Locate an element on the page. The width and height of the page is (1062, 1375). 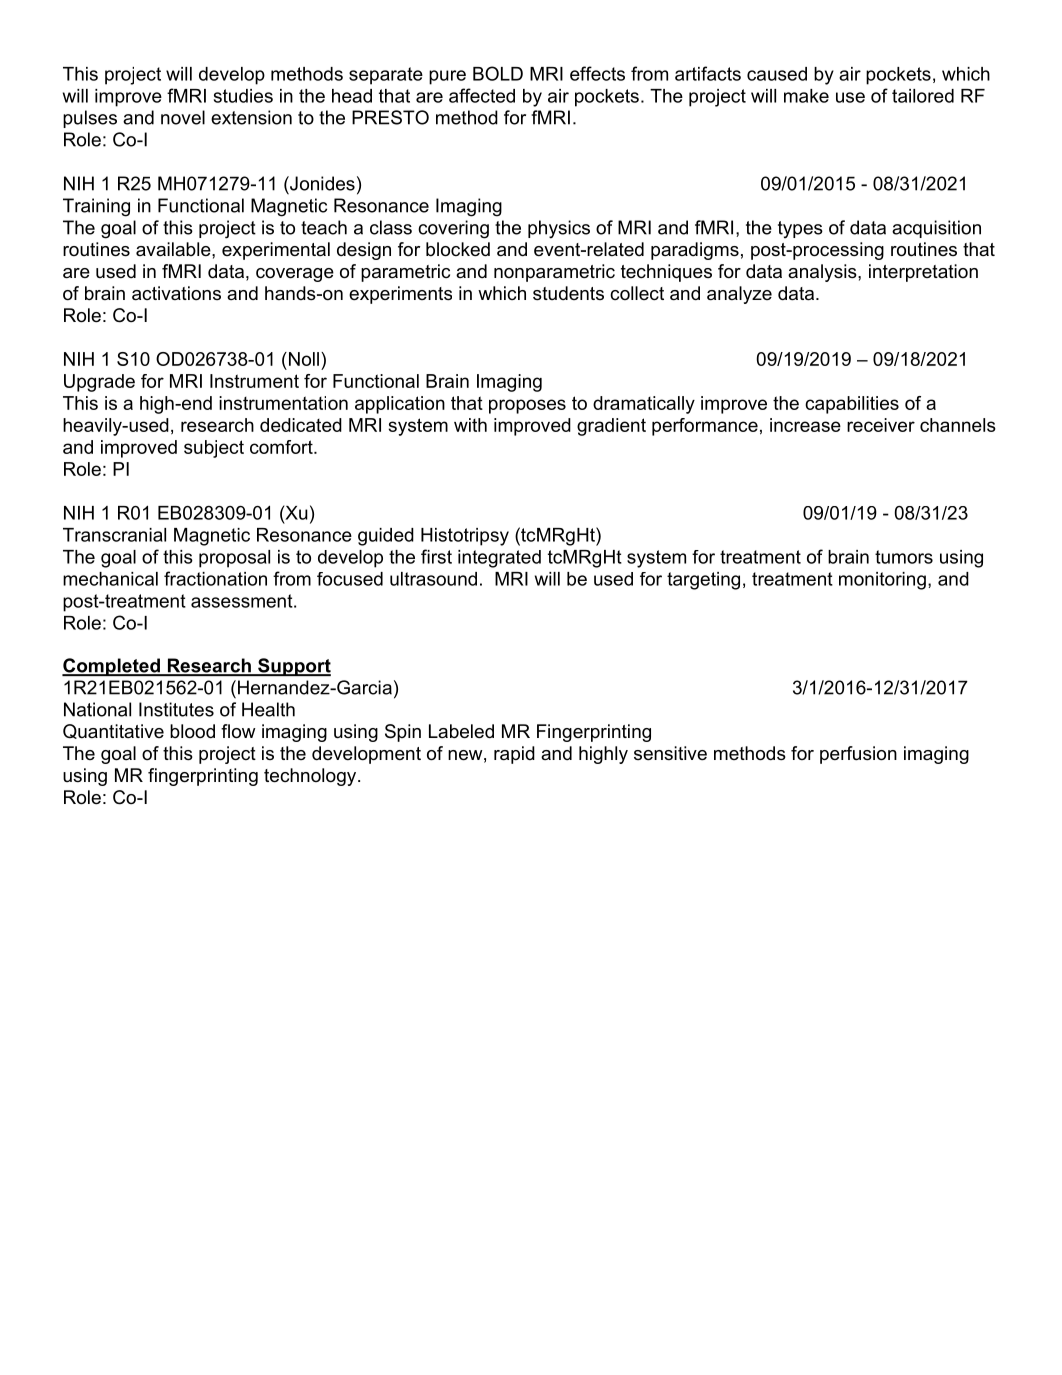
receiver is located at coordinates (881, 425).
